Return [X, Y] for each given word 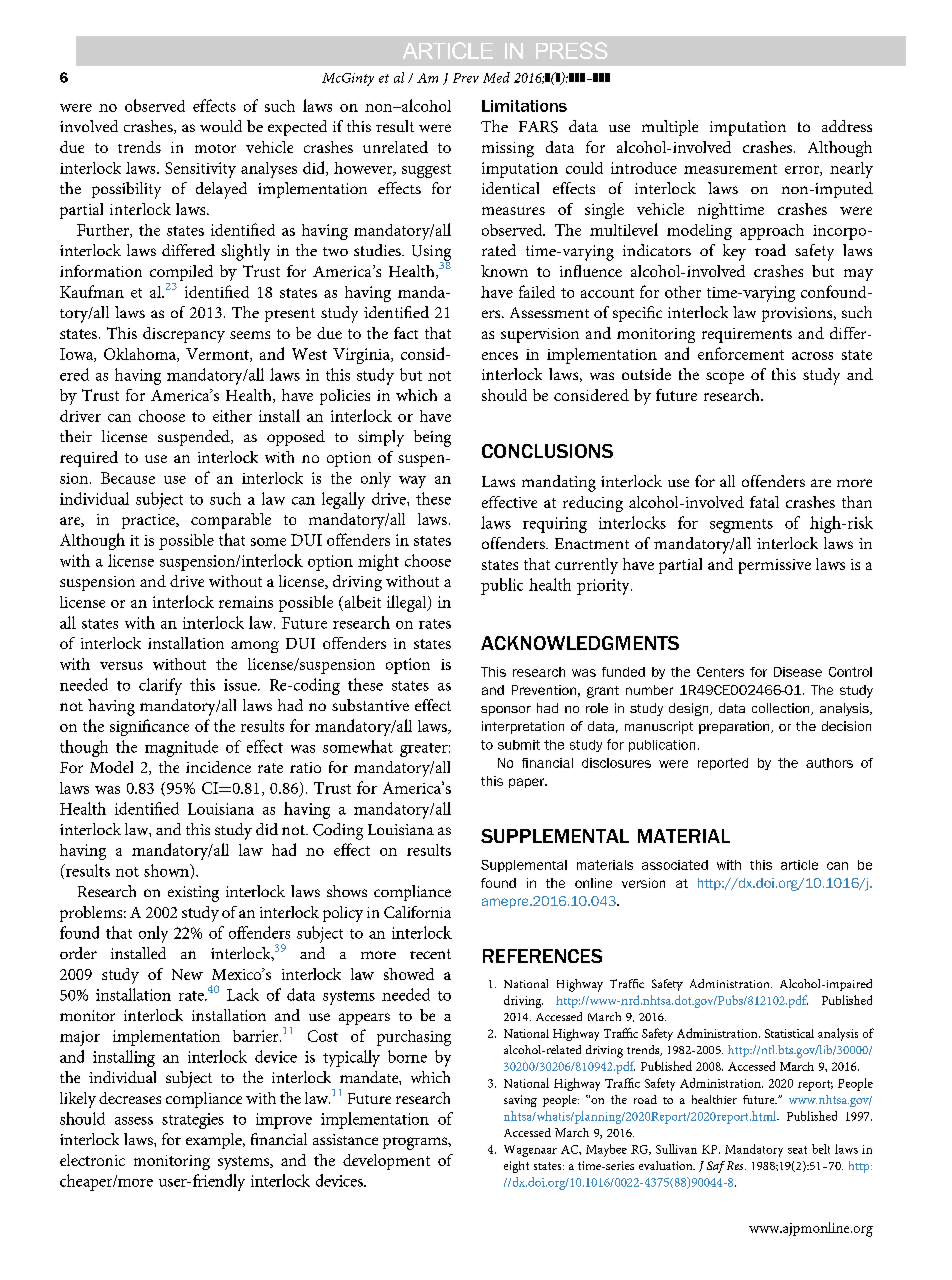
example [215, 1141]
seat [797, 1150]
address [847, 126]
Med [496, 77]
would [221, 126]
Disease [798, 672]
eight [516, 1167]
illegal [408, 603]
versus [121, 666]
